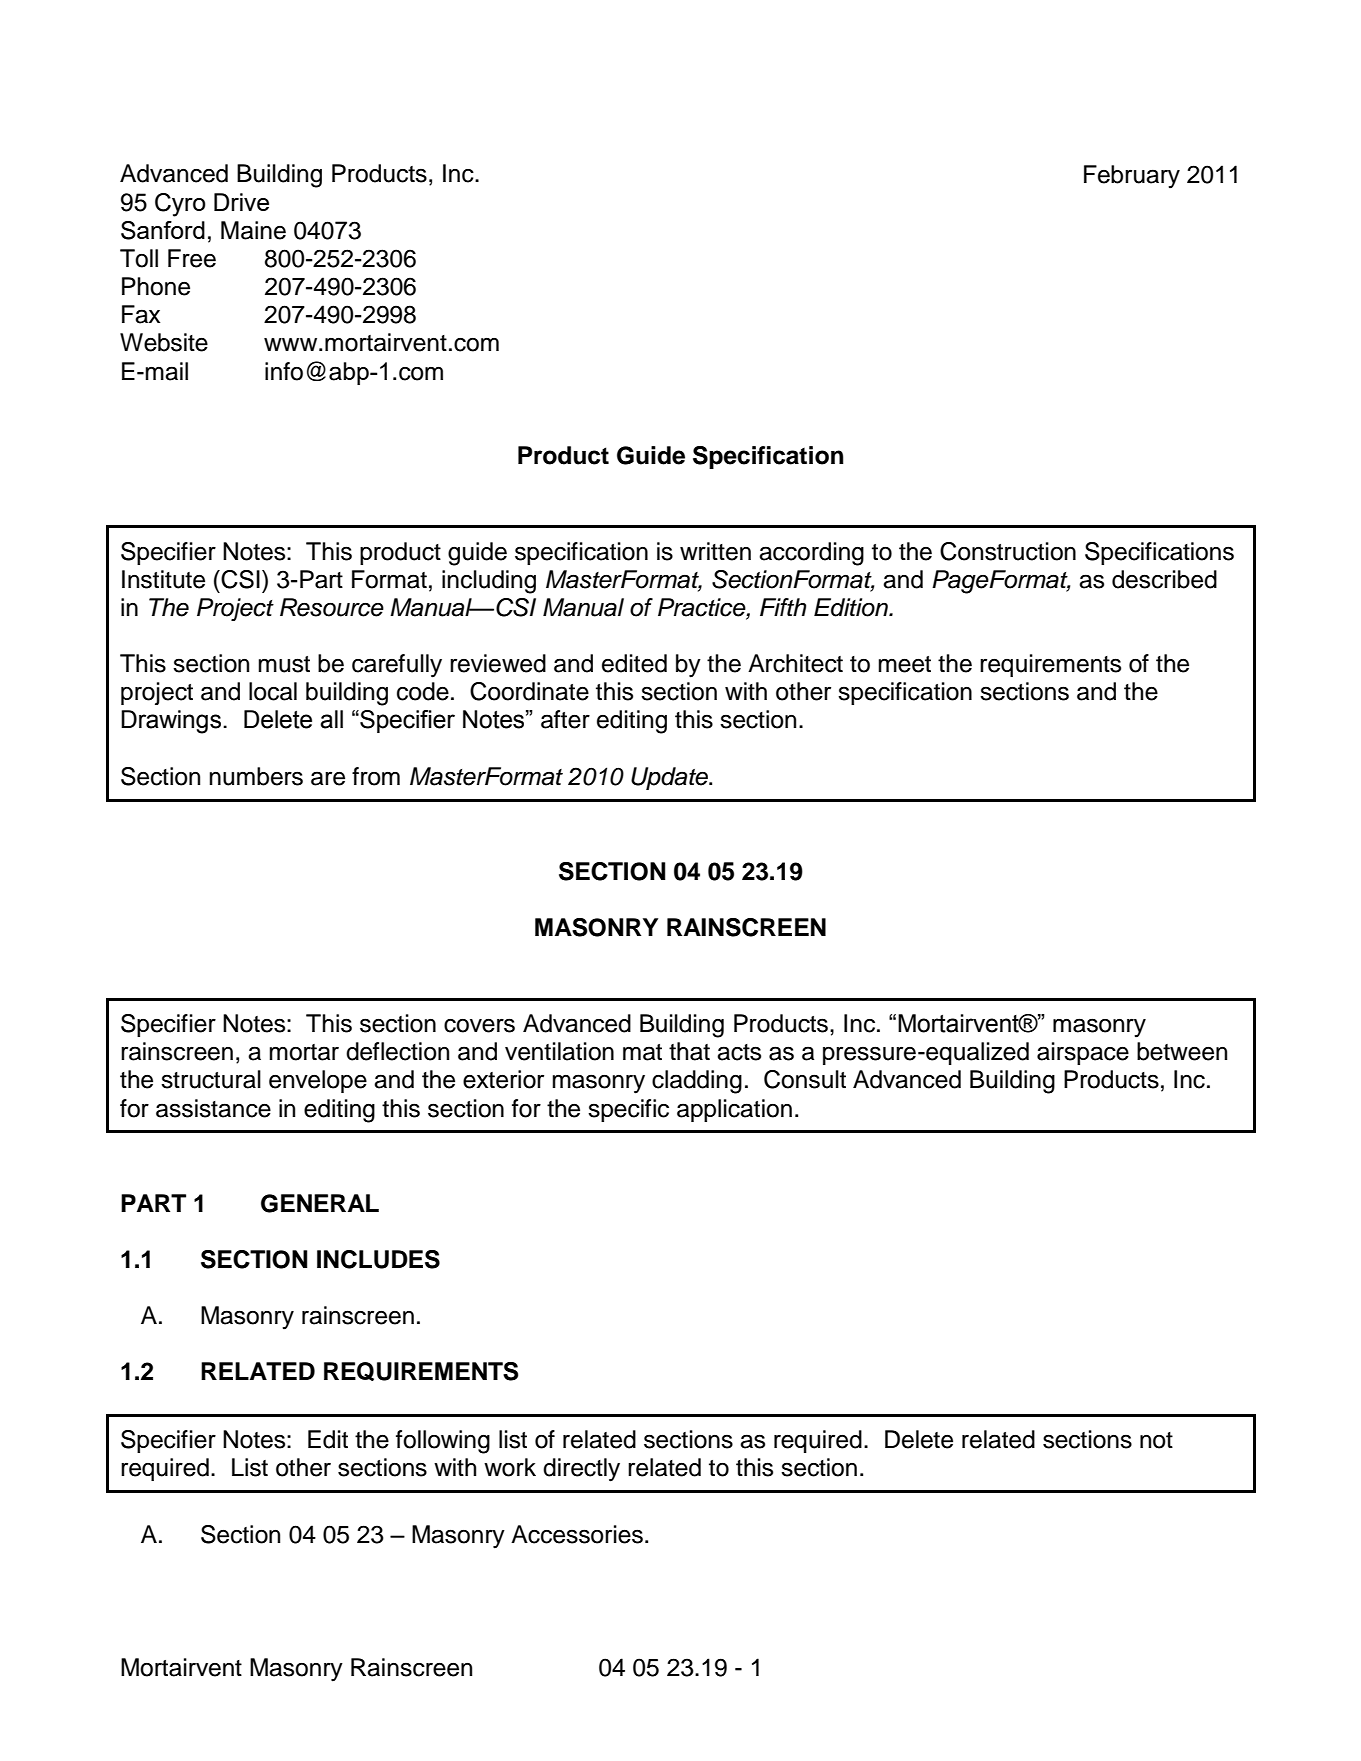 The height and width of the screenshot is (1761, 1361). Describe the element at coordinates (320, 1203) in the screenshot. I see `GENERAL` at that location.
